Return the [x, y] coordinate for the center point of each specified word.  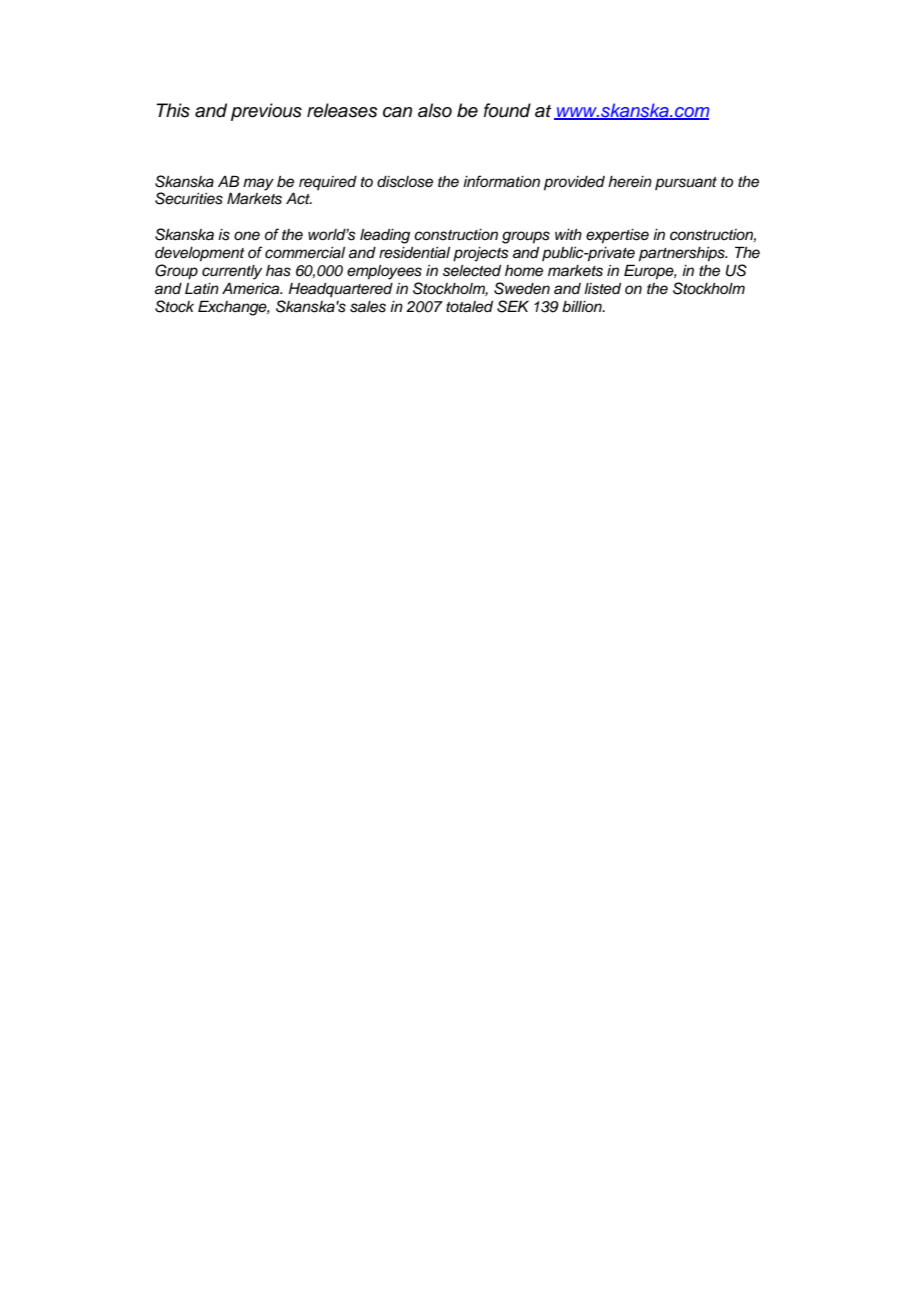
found [507, 110]
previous [266, 112]
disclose [405, 182]
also [435, 110]
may [258, 184]
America [252, 288]
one [247, 235]
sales [368, 307]
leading [385, 236]
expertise [617, 236]
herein [630, 182]
